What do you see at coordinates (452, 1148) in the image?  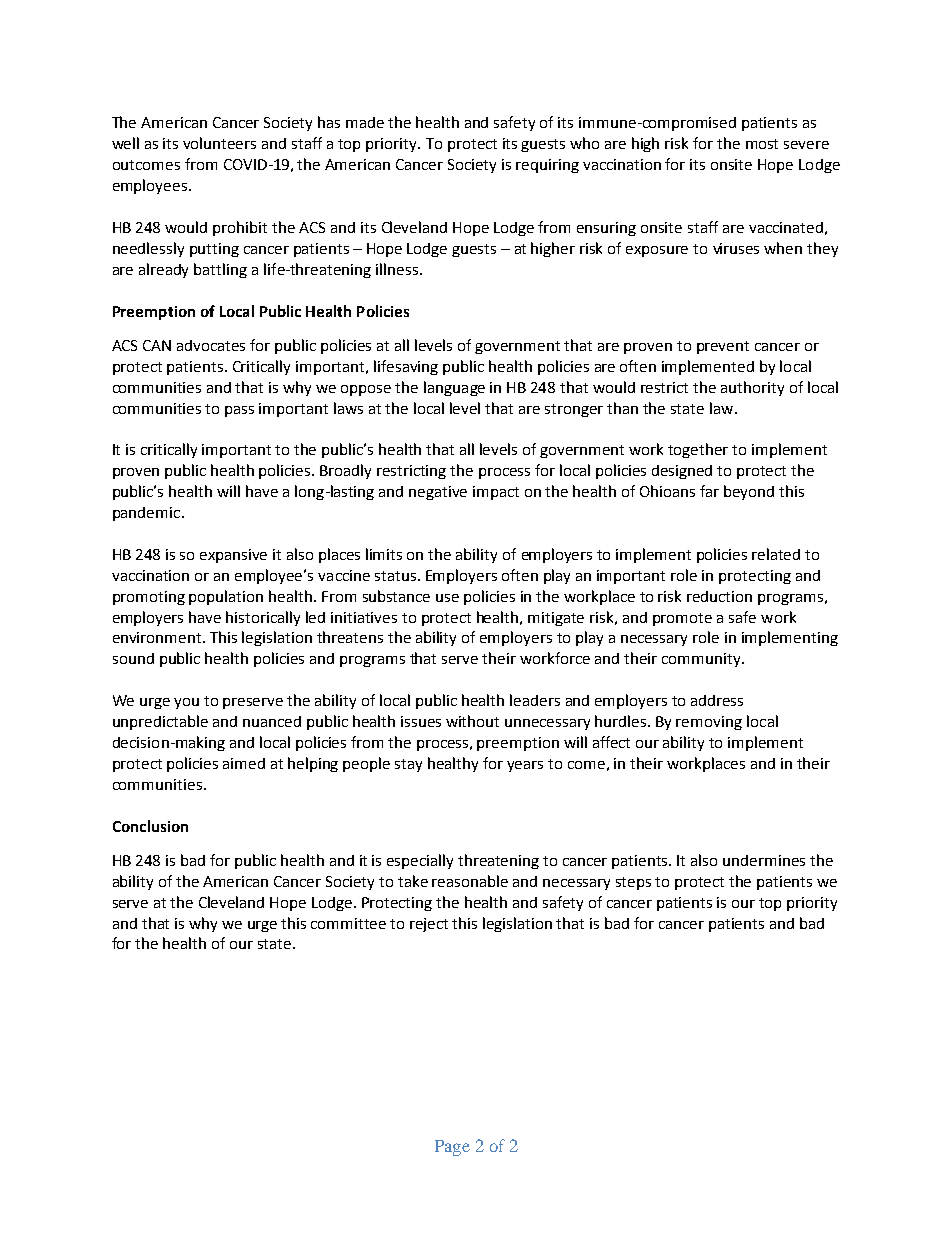 I see `Page` at bounding box center [452, 1148].
